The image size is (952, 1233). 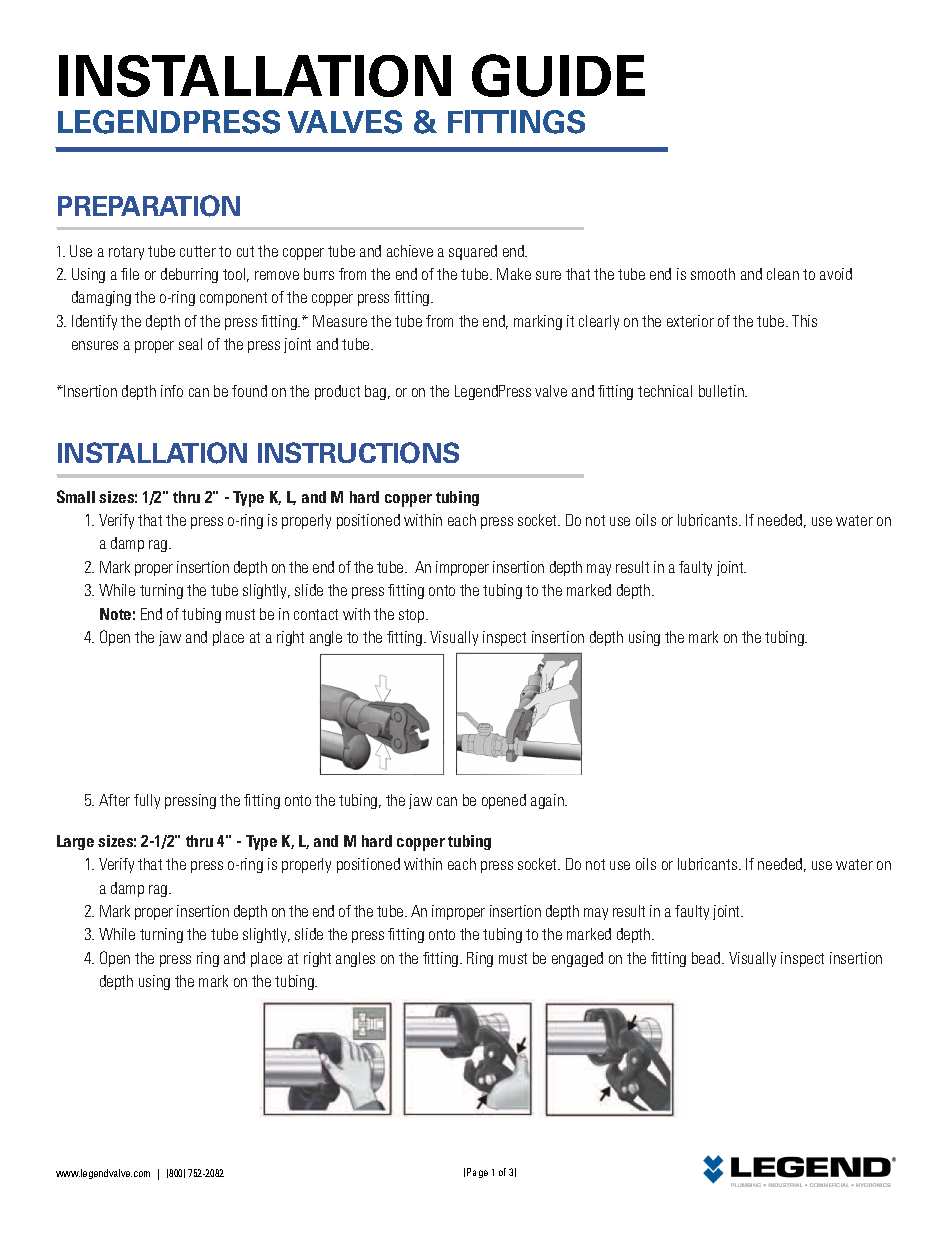 I want to click on engaged, so click(x=577, y=959).
